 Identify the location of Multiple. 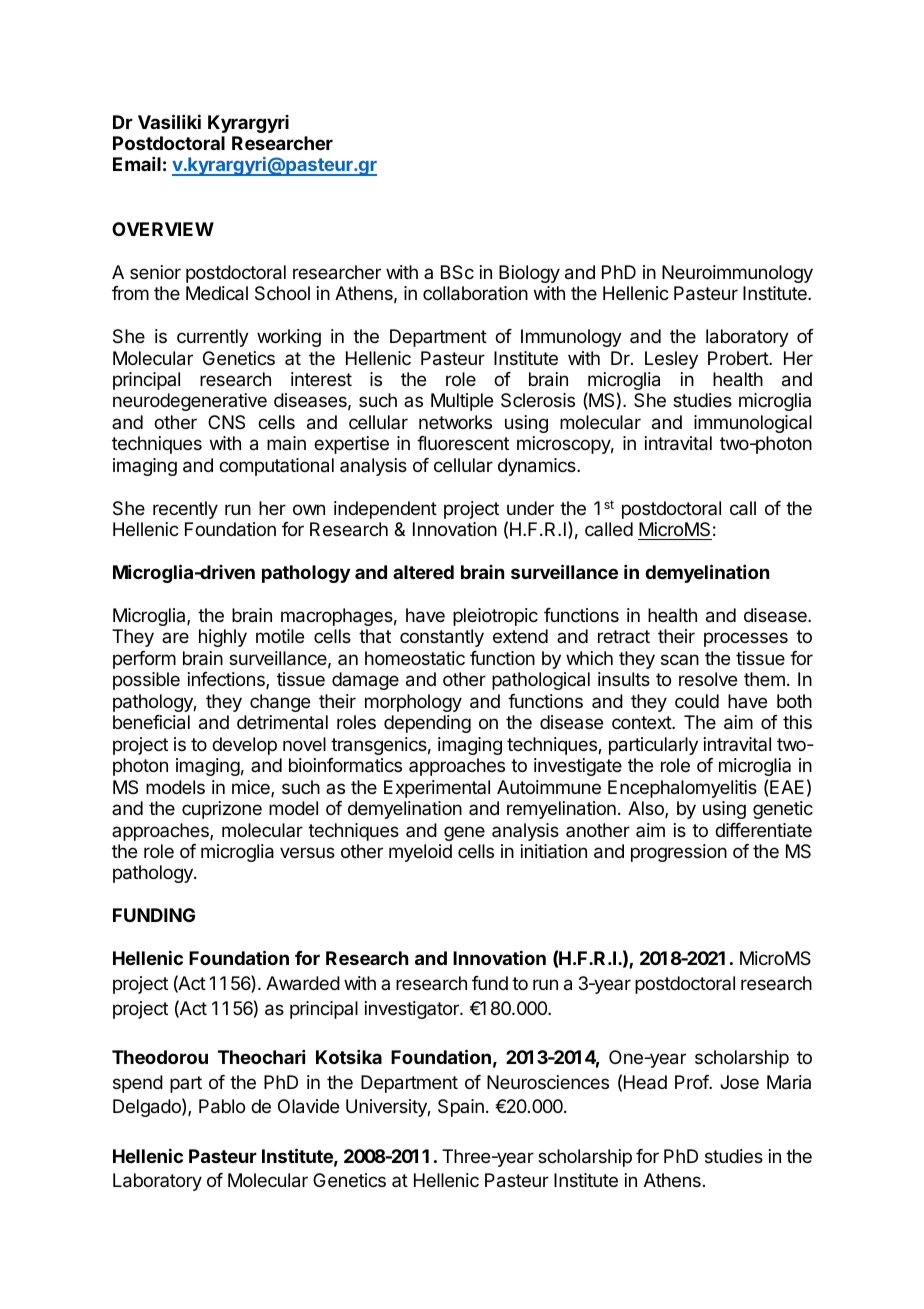
(462, 402).
